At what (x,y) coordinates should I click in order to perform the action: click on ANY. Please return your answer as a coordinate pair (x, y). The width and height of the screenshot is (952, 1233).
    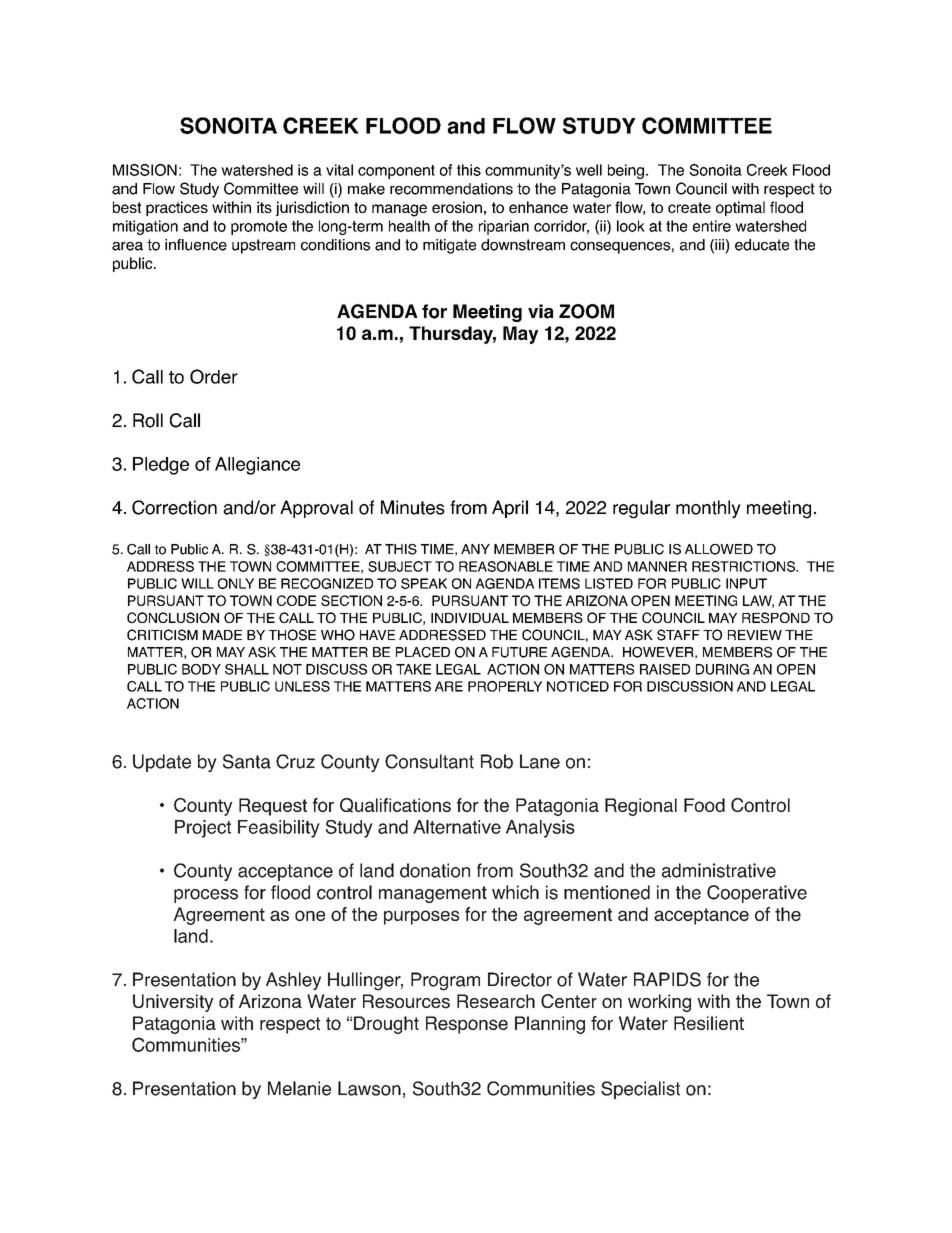
    Looking at the image, I should click on (475, 549).
